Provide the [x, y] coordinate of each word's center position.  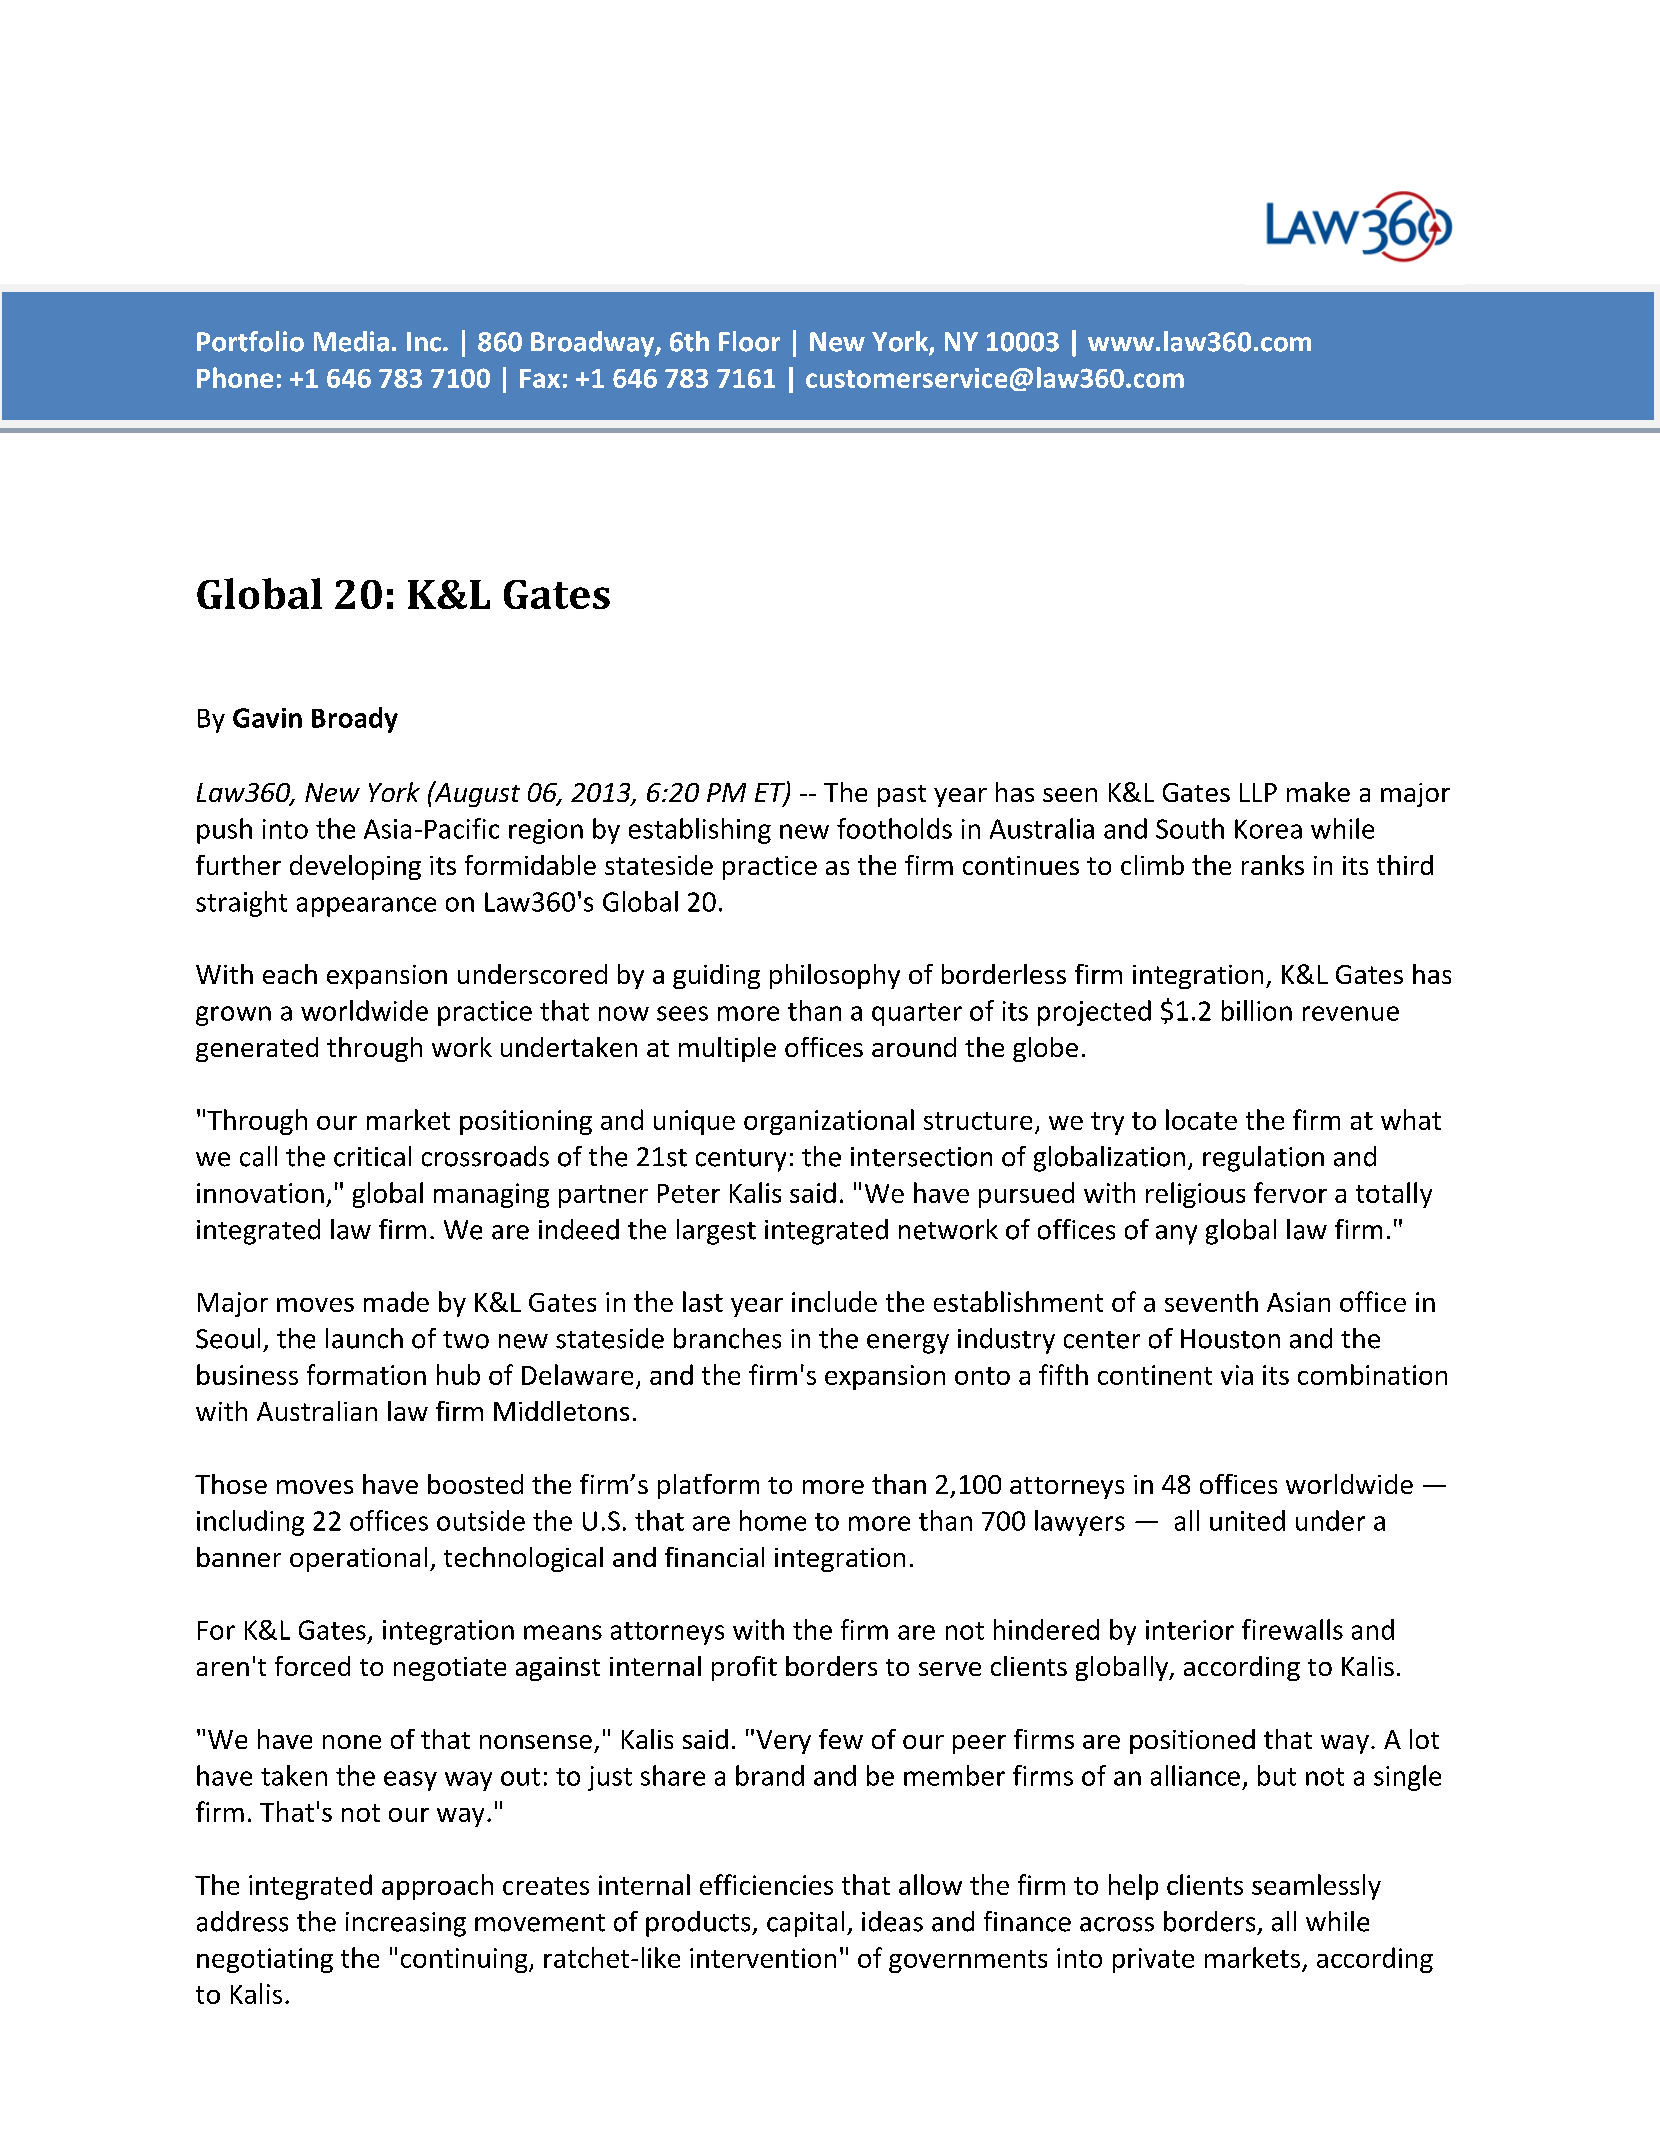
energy [908, 1344]
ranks [1273, 865]
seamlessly [1316, 1887]
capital [805, 1924]
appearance [366, 907]
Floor [749, 341]
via [1237, 1375]
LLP [1258, 792]
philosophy [835, 976]
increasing [406, 1924]
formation [366, 1374]
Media [351, 341]
